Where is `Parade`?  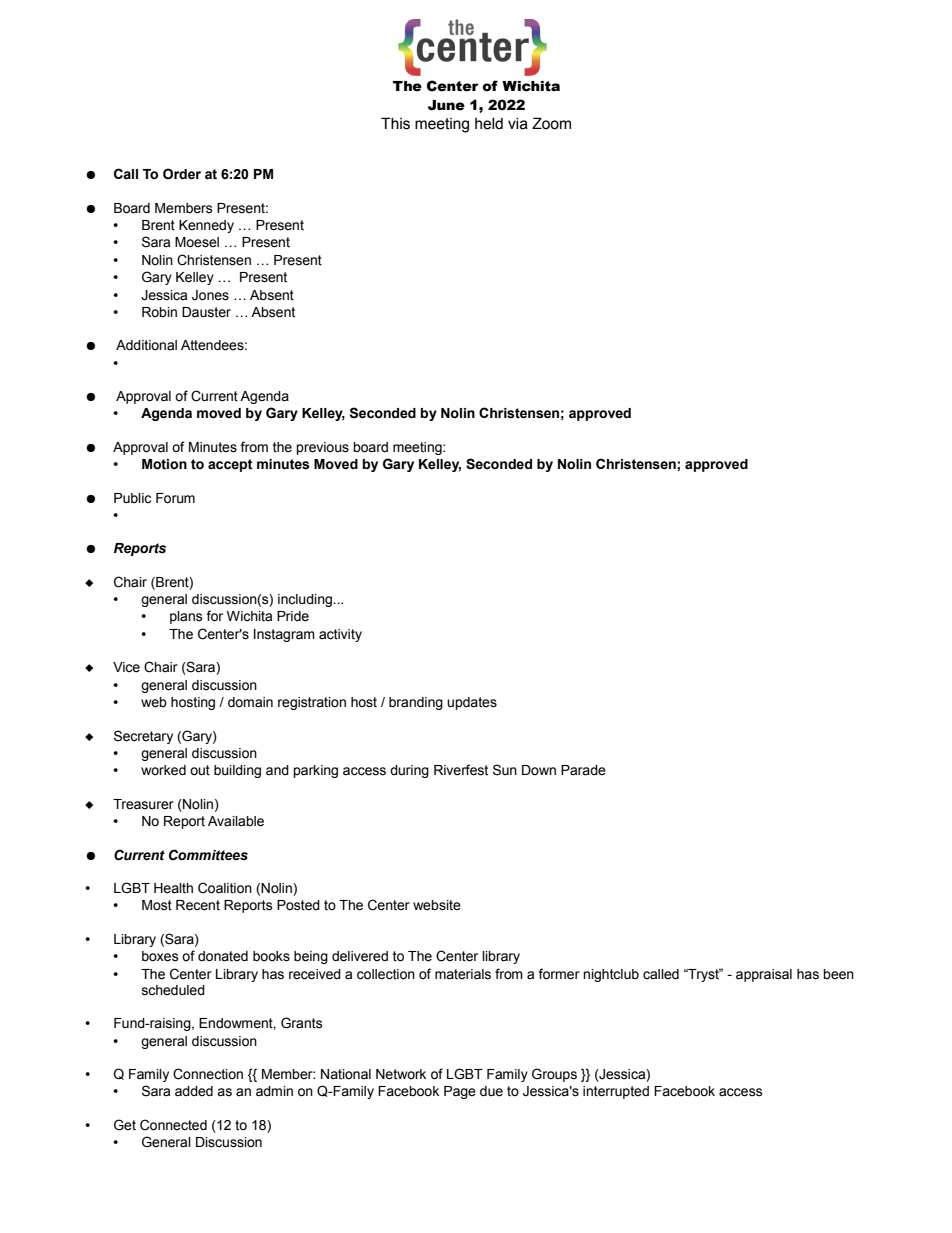 Parade is located at coordinates (583, 770).
